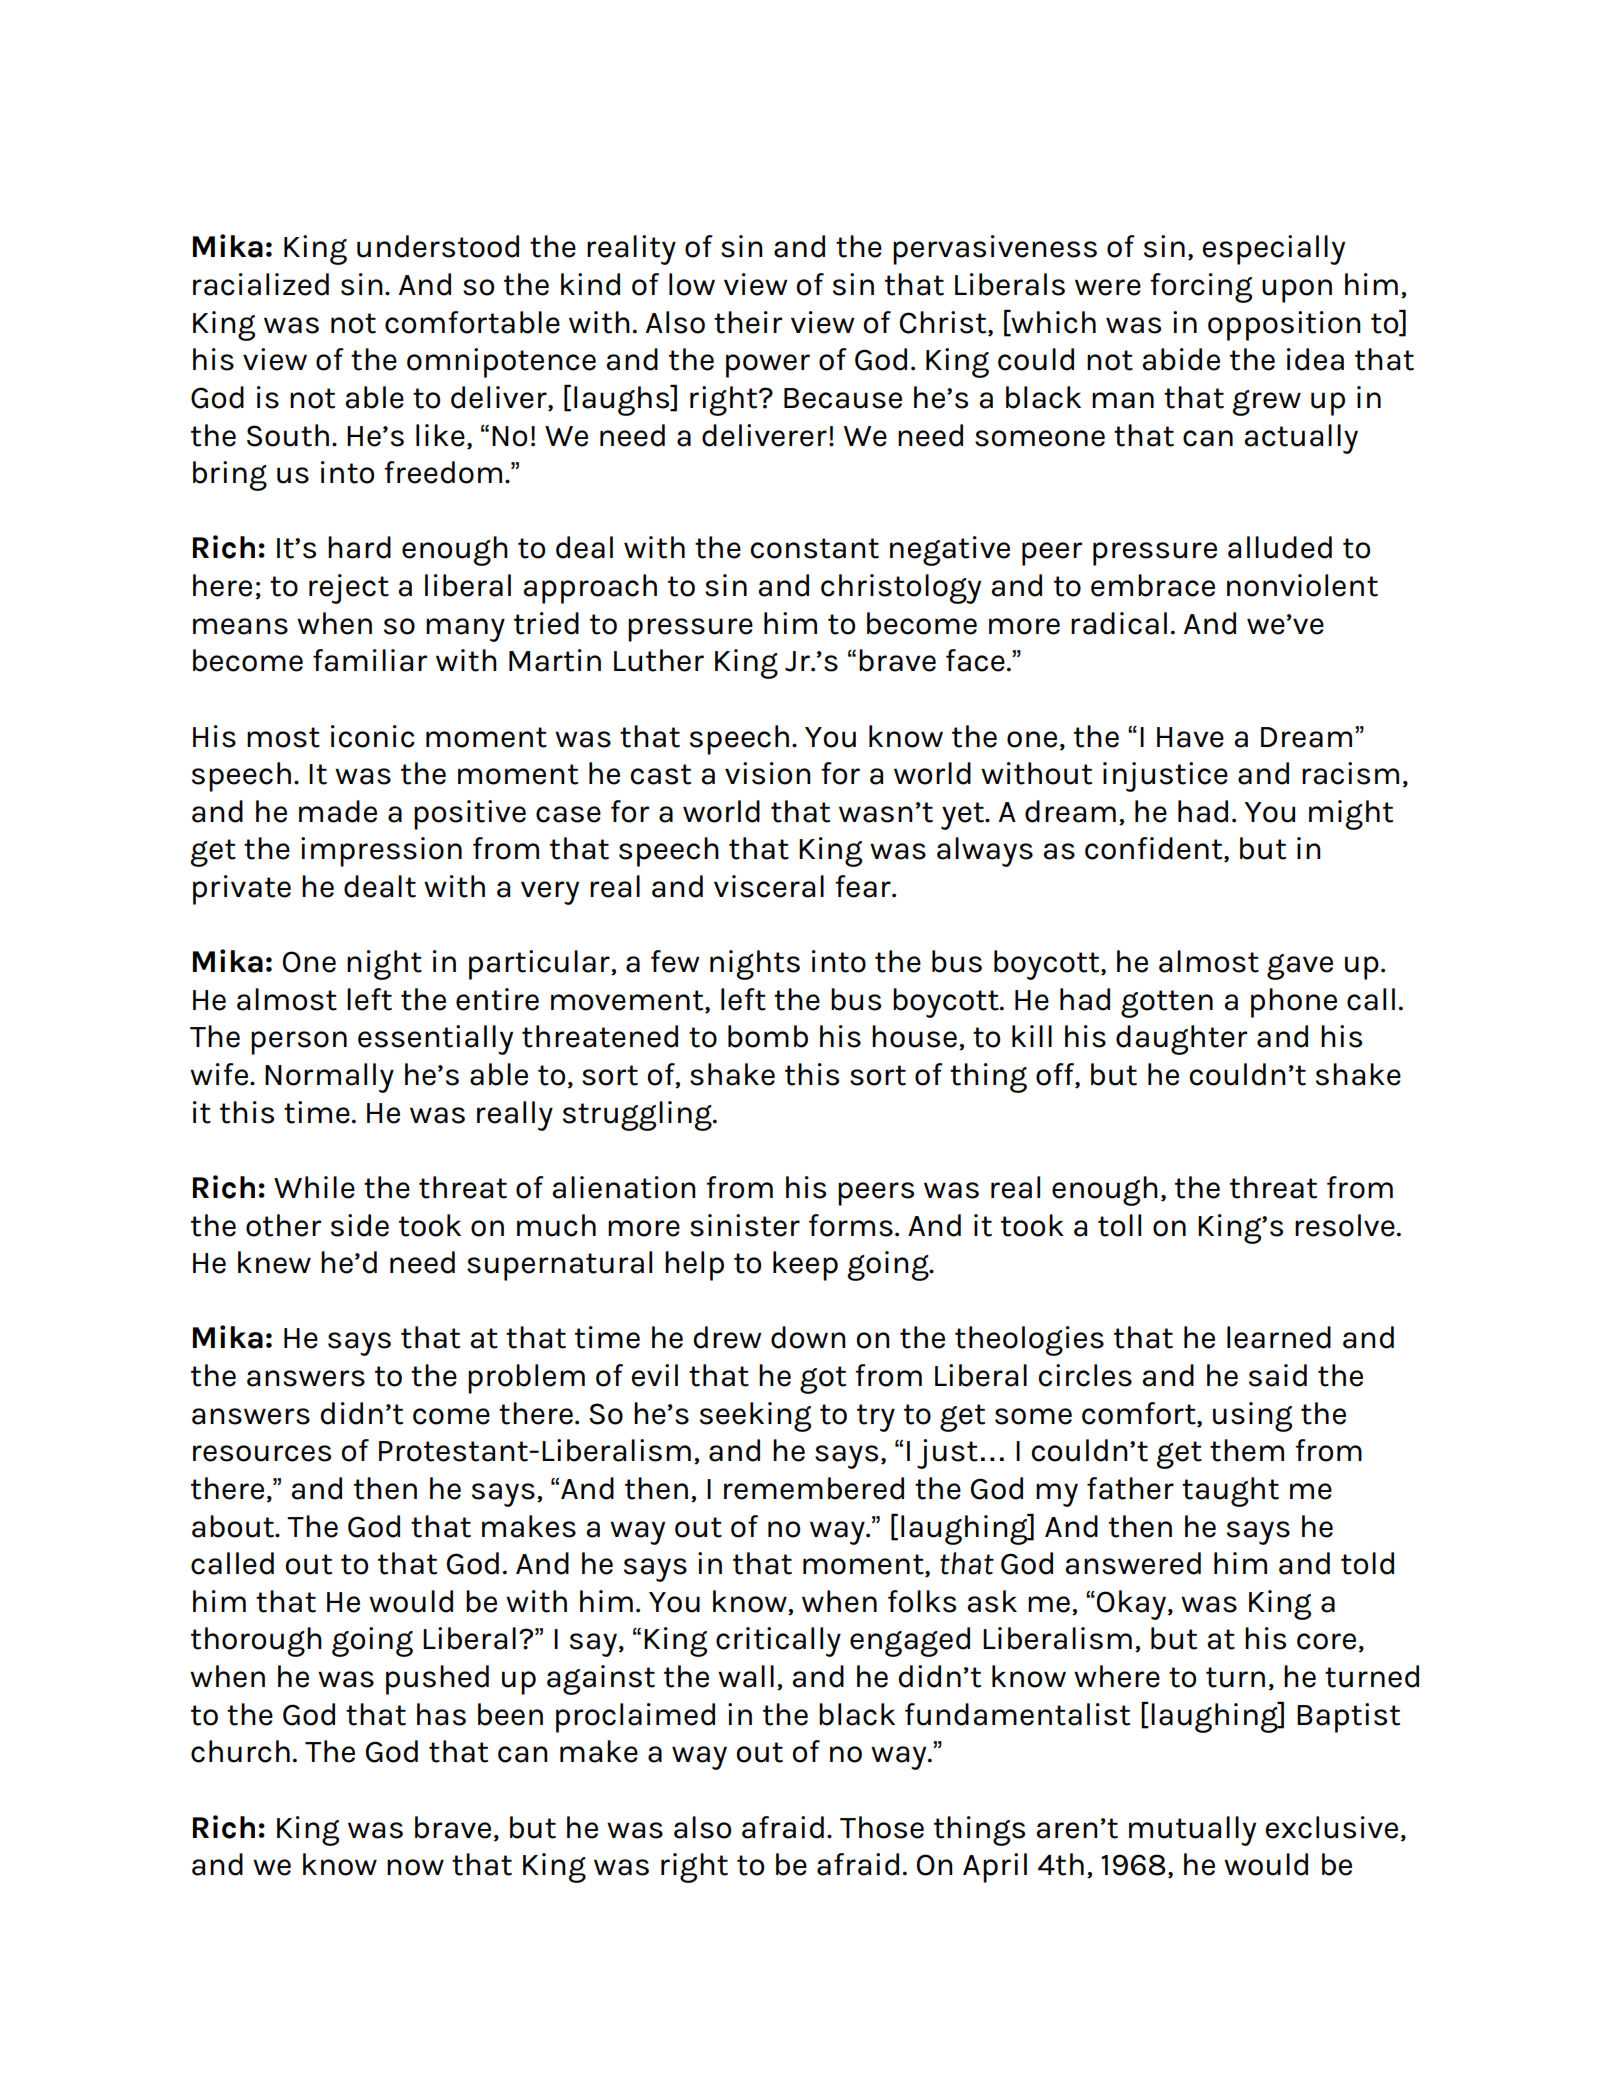  What do you see at coordinates (1119, 1225) in the screenshot?
I see `toll` at bounding box center [1119, 1225].
